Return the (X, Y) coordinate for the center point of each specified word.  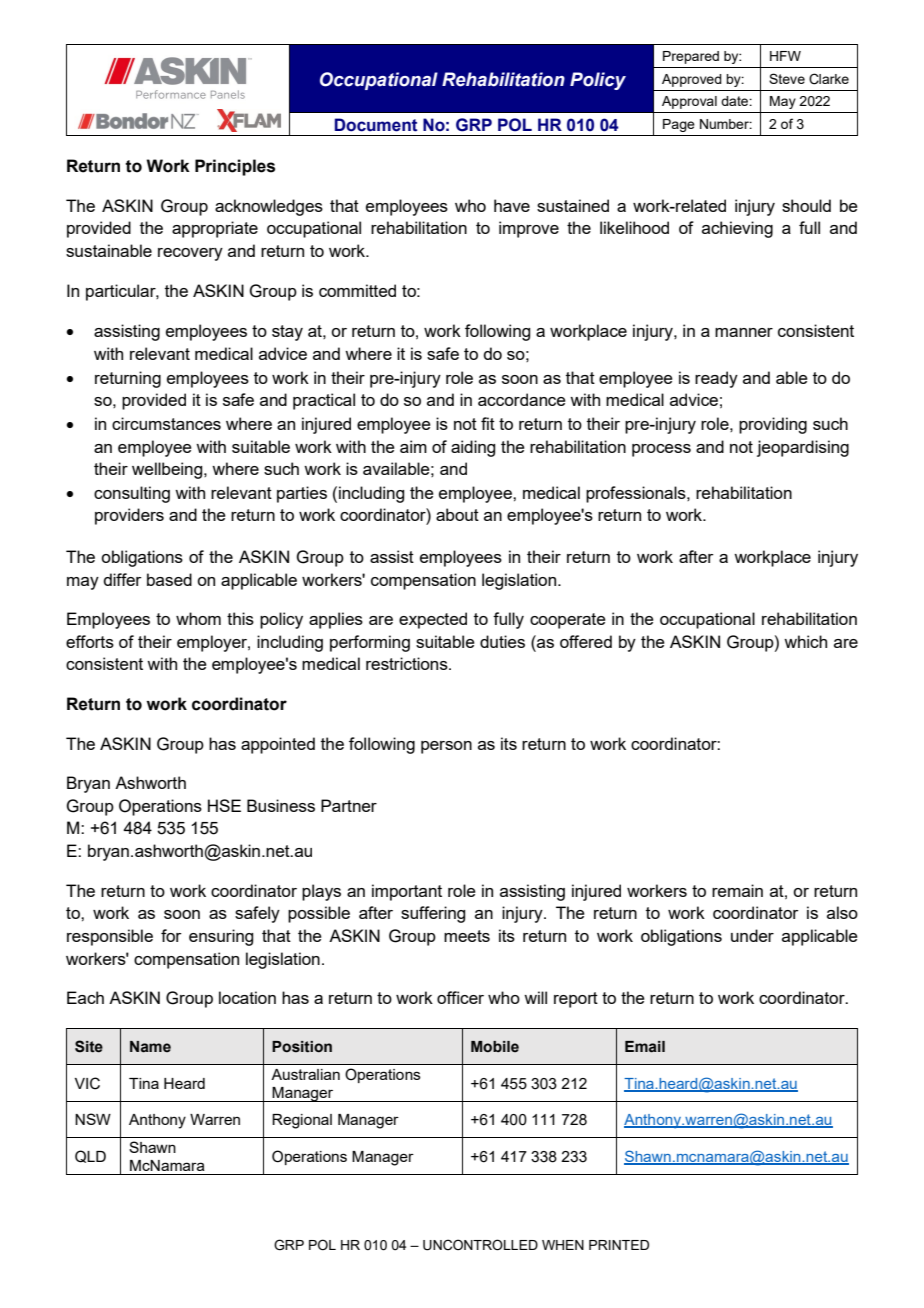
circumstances (166, 423)
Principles (235, 167)
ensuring (221, 937)
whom (198, 618)
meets (467, 936)
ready (716, 379)
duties (502, 641)
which (805, 641)
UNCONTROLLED (480, 1245)
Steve (787, 78)
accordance (522, 399)
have (512, 205)
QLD (90, 1156)
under (752, 935)
